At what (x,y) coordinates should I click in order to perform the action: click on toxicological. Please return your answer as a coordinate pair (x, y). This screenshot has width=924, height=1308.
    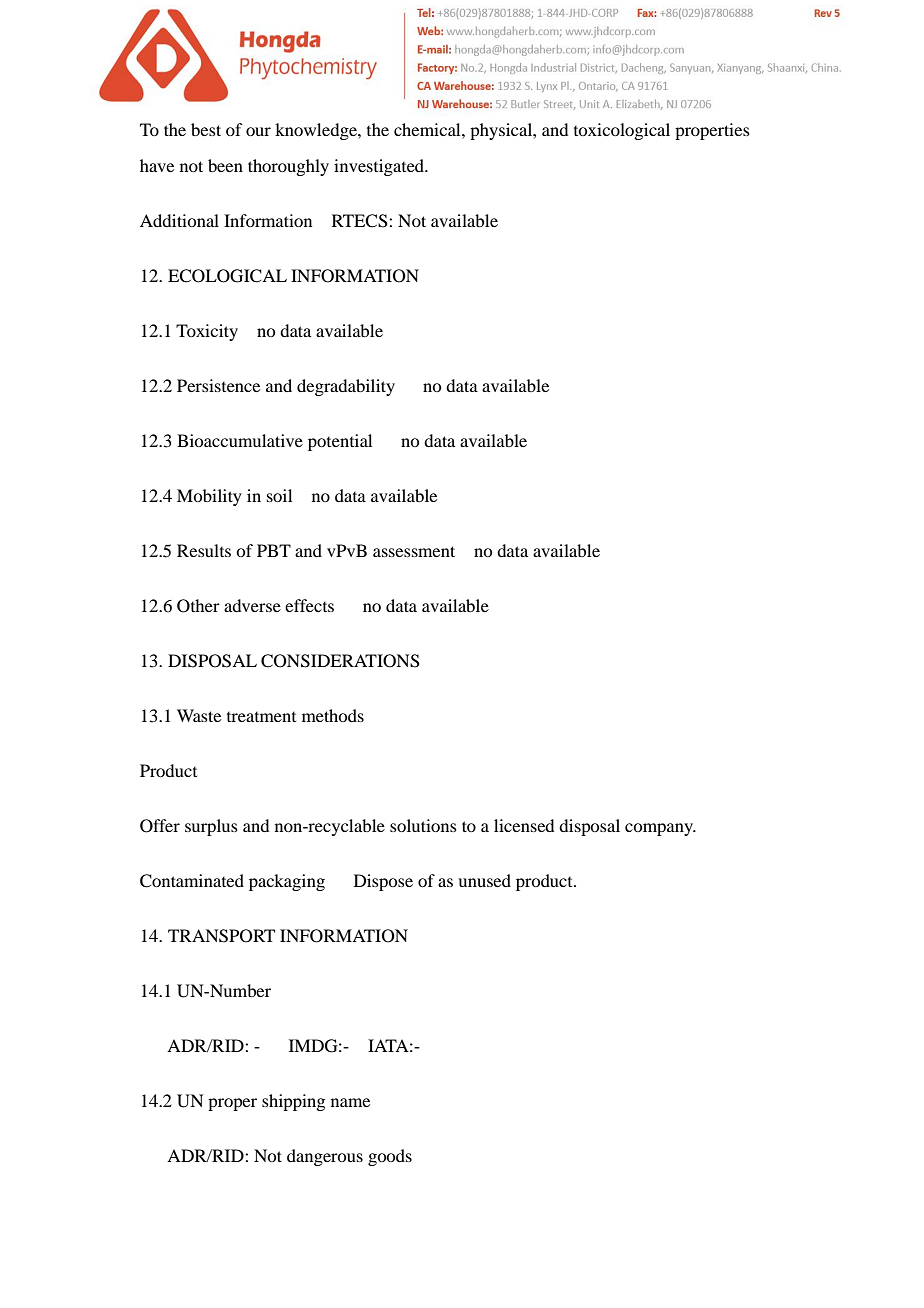
    Looking at the image, I should click on (622, 131).
